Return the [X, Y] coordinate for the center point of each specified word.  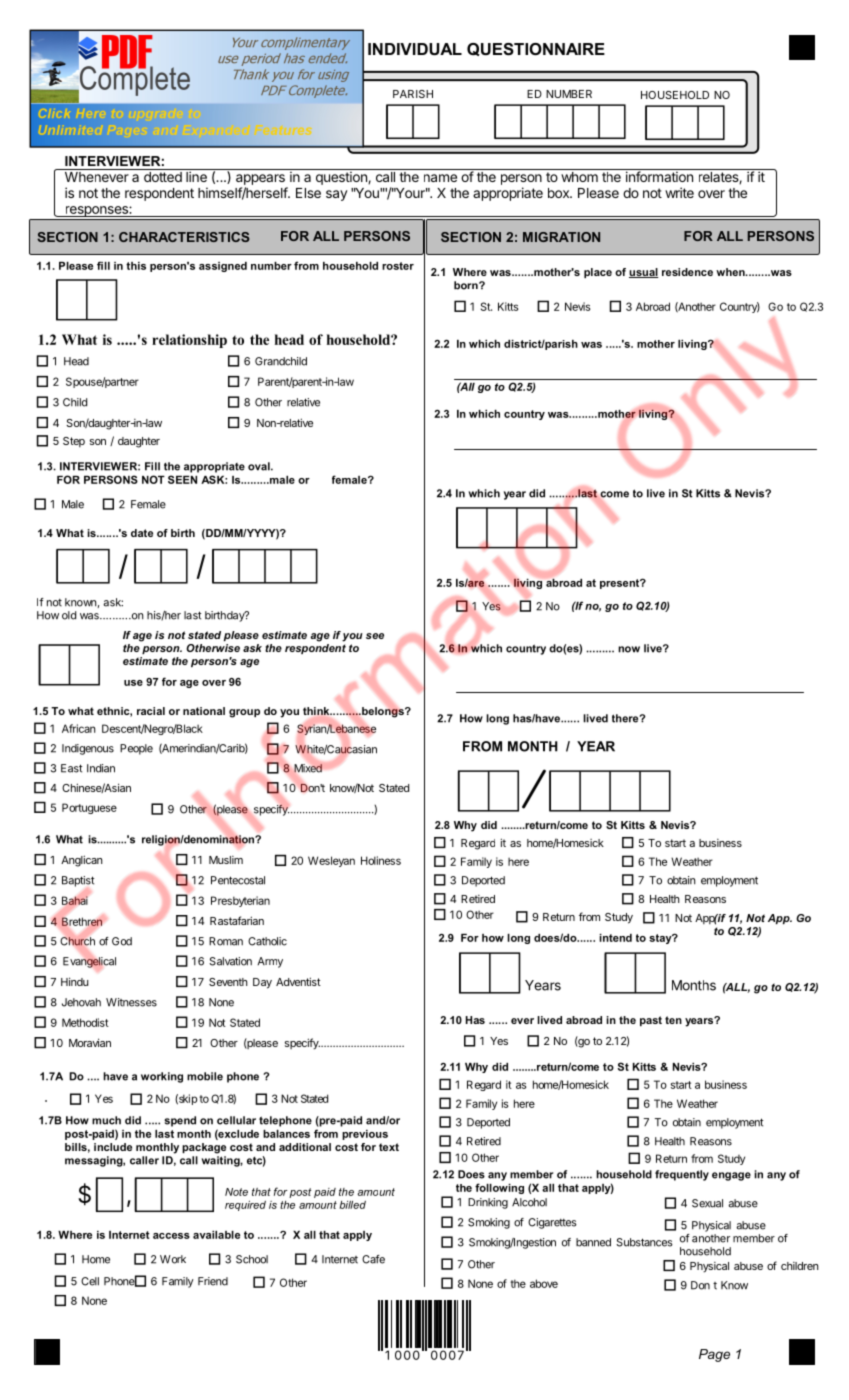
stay [661, 939]
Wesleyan [331, 861]
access [171, 1236]
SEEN [182, 479]
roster [398, 266]
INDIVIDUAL [415, 49]
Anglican [82, 861]
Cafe [373, 1259]
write [679, 192]
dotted [163, 177]
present [621, 584]
